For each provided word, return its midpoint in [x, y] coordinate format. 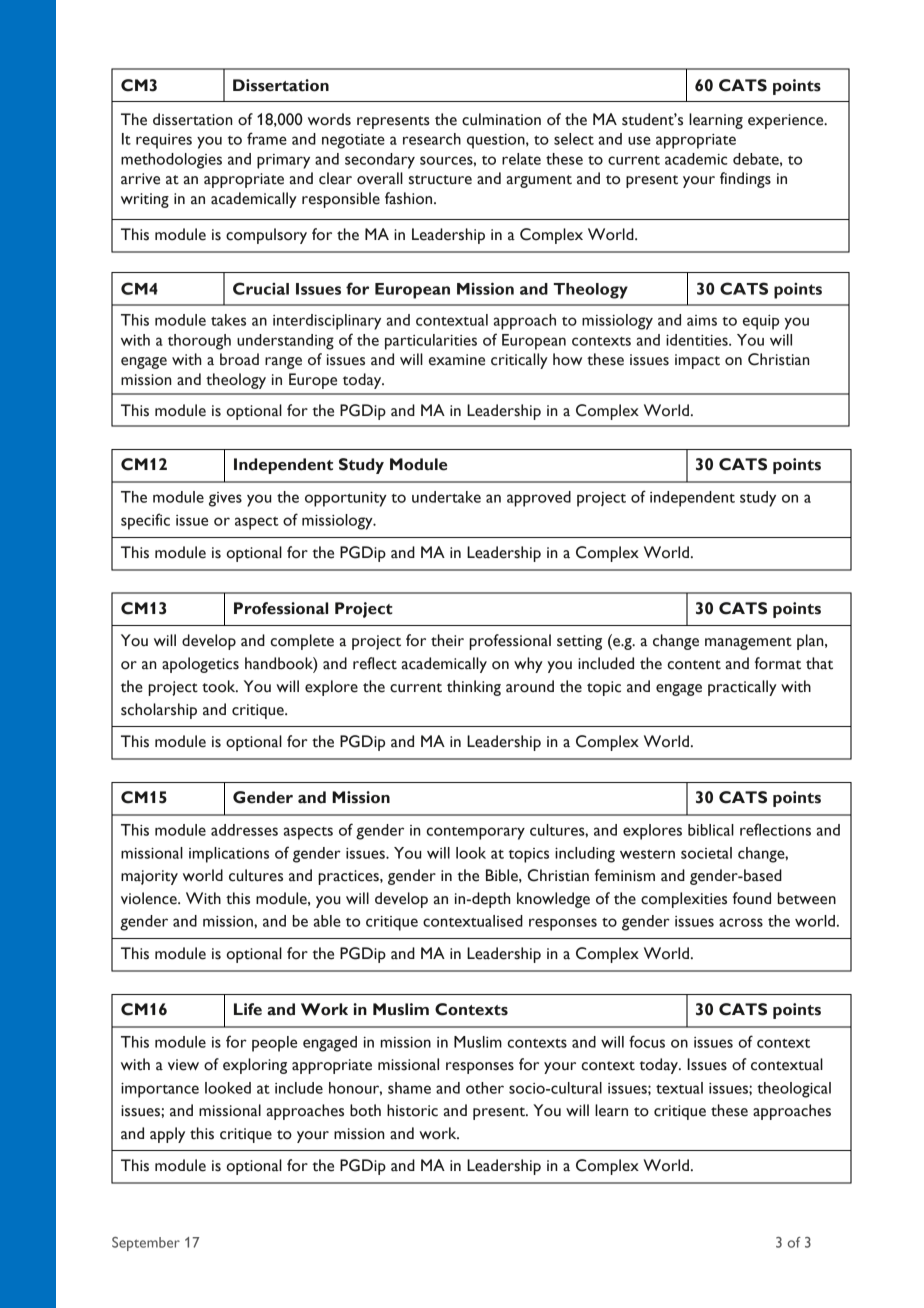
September [146, 1244]
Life [248, 1009]
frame [267, 138]
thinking [474, 688]
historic [412, 1110]
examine [457, 360]
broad [239, 359]
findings [745, 180]
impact [697, 361]
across [741, 922]
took [220, 686]
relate [521, 159]
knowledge [553, 900]
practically [742, 688]
